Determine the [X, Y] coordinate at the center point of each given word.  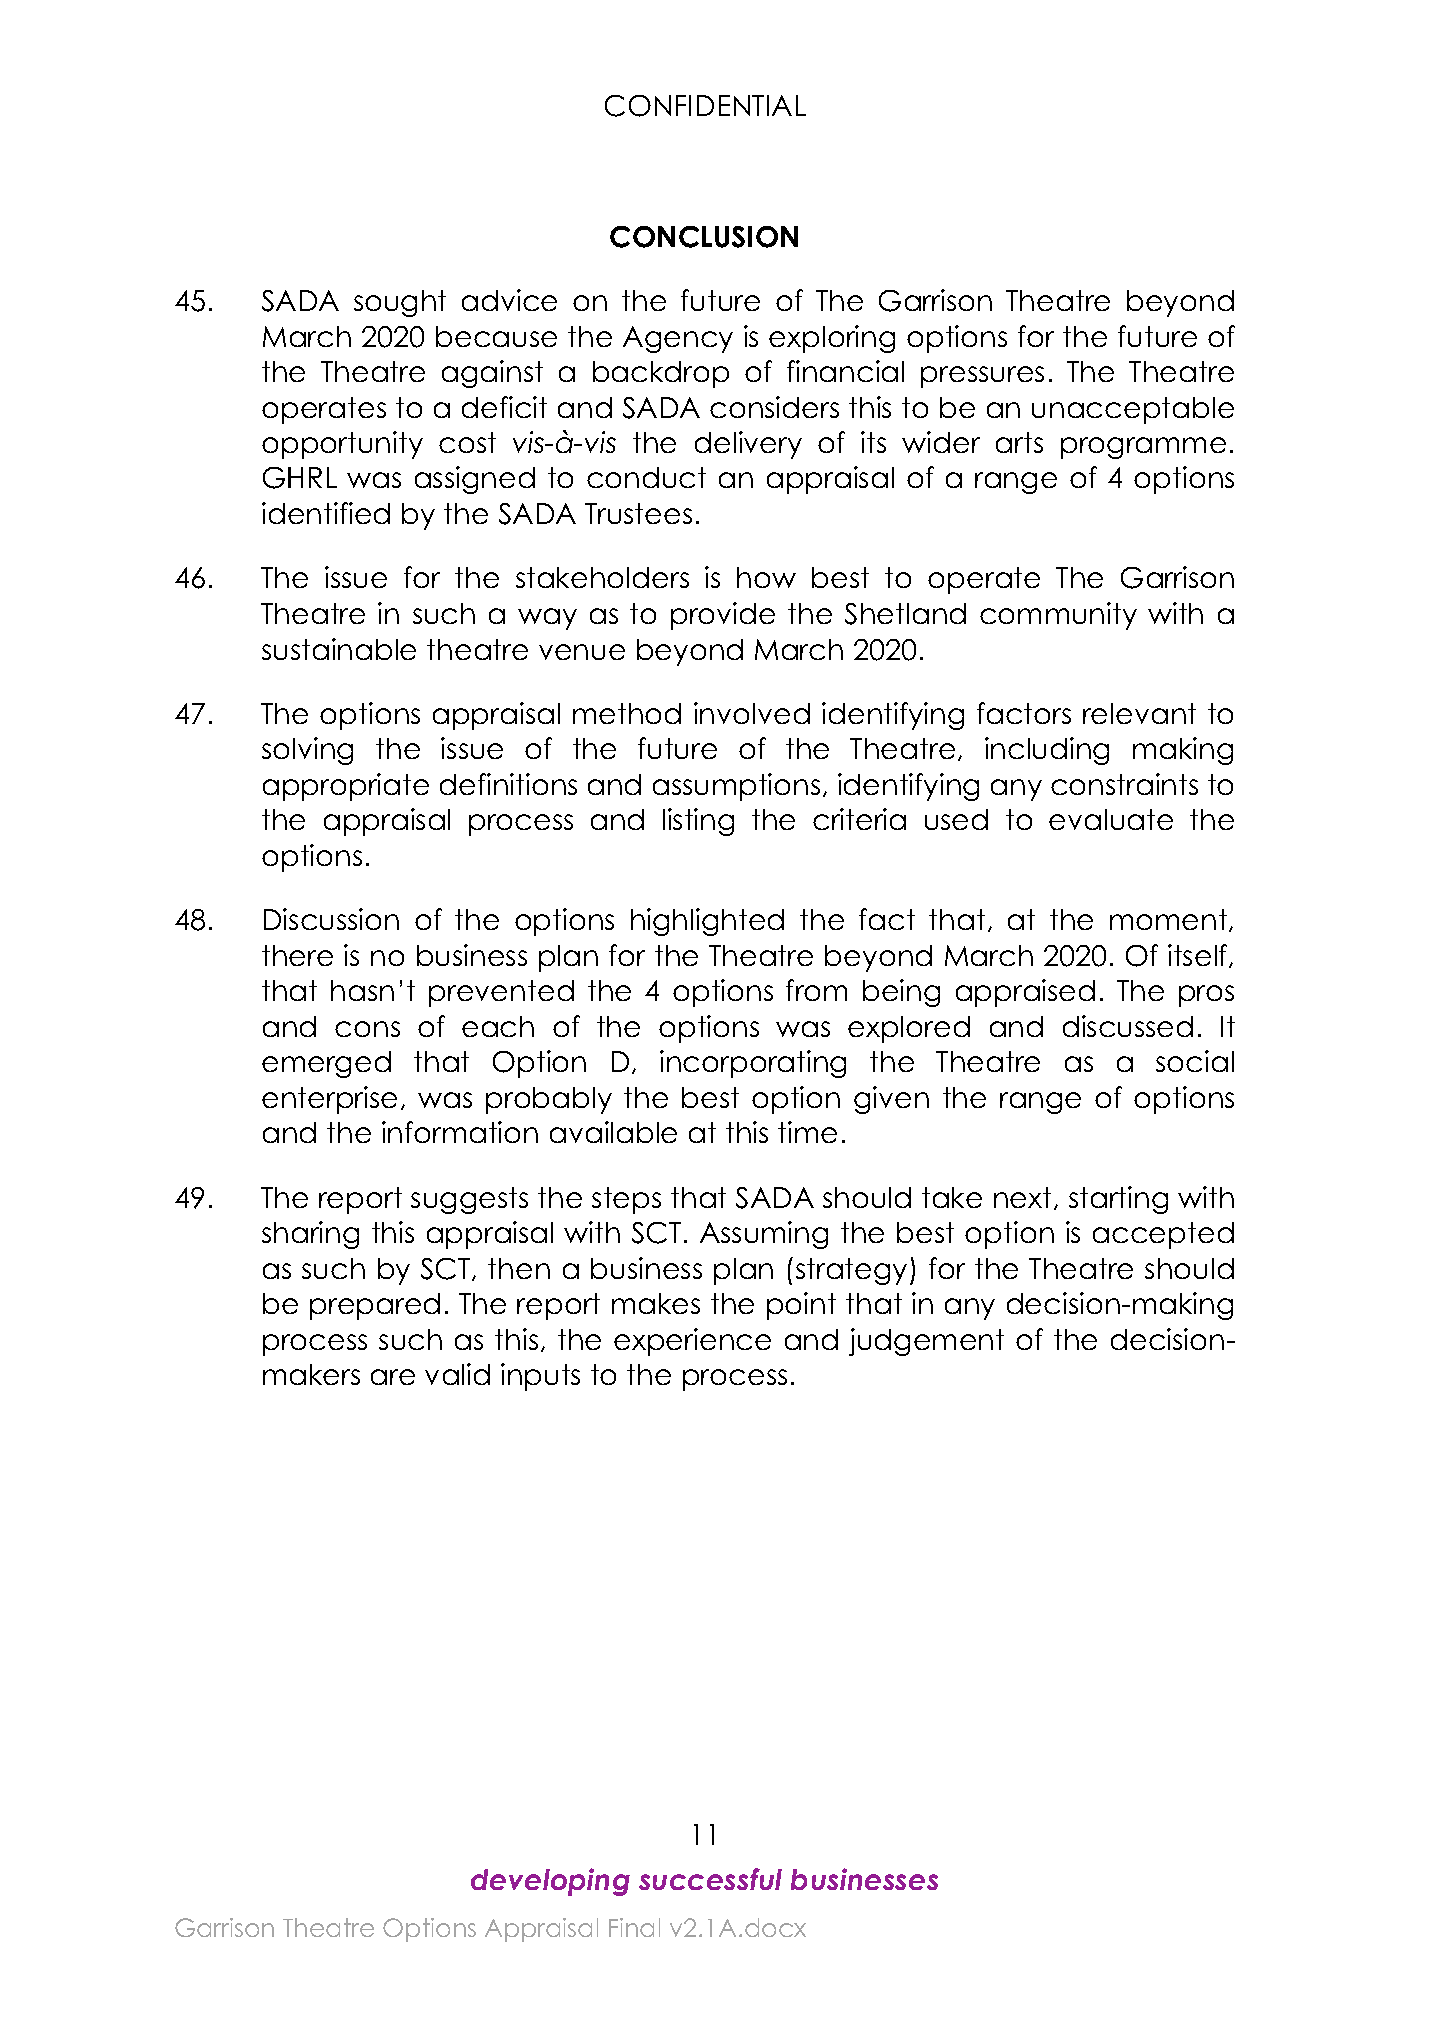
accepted [1163, 1235]
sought [400, 303]
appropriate [346, 787]
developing [550, 1882]
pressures [982, 377]
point [801, 1306]
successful [710, 1879]
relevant [1139, 713]
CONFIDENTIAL [705, 106]
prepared [375, 1306]
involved [752, 713]
